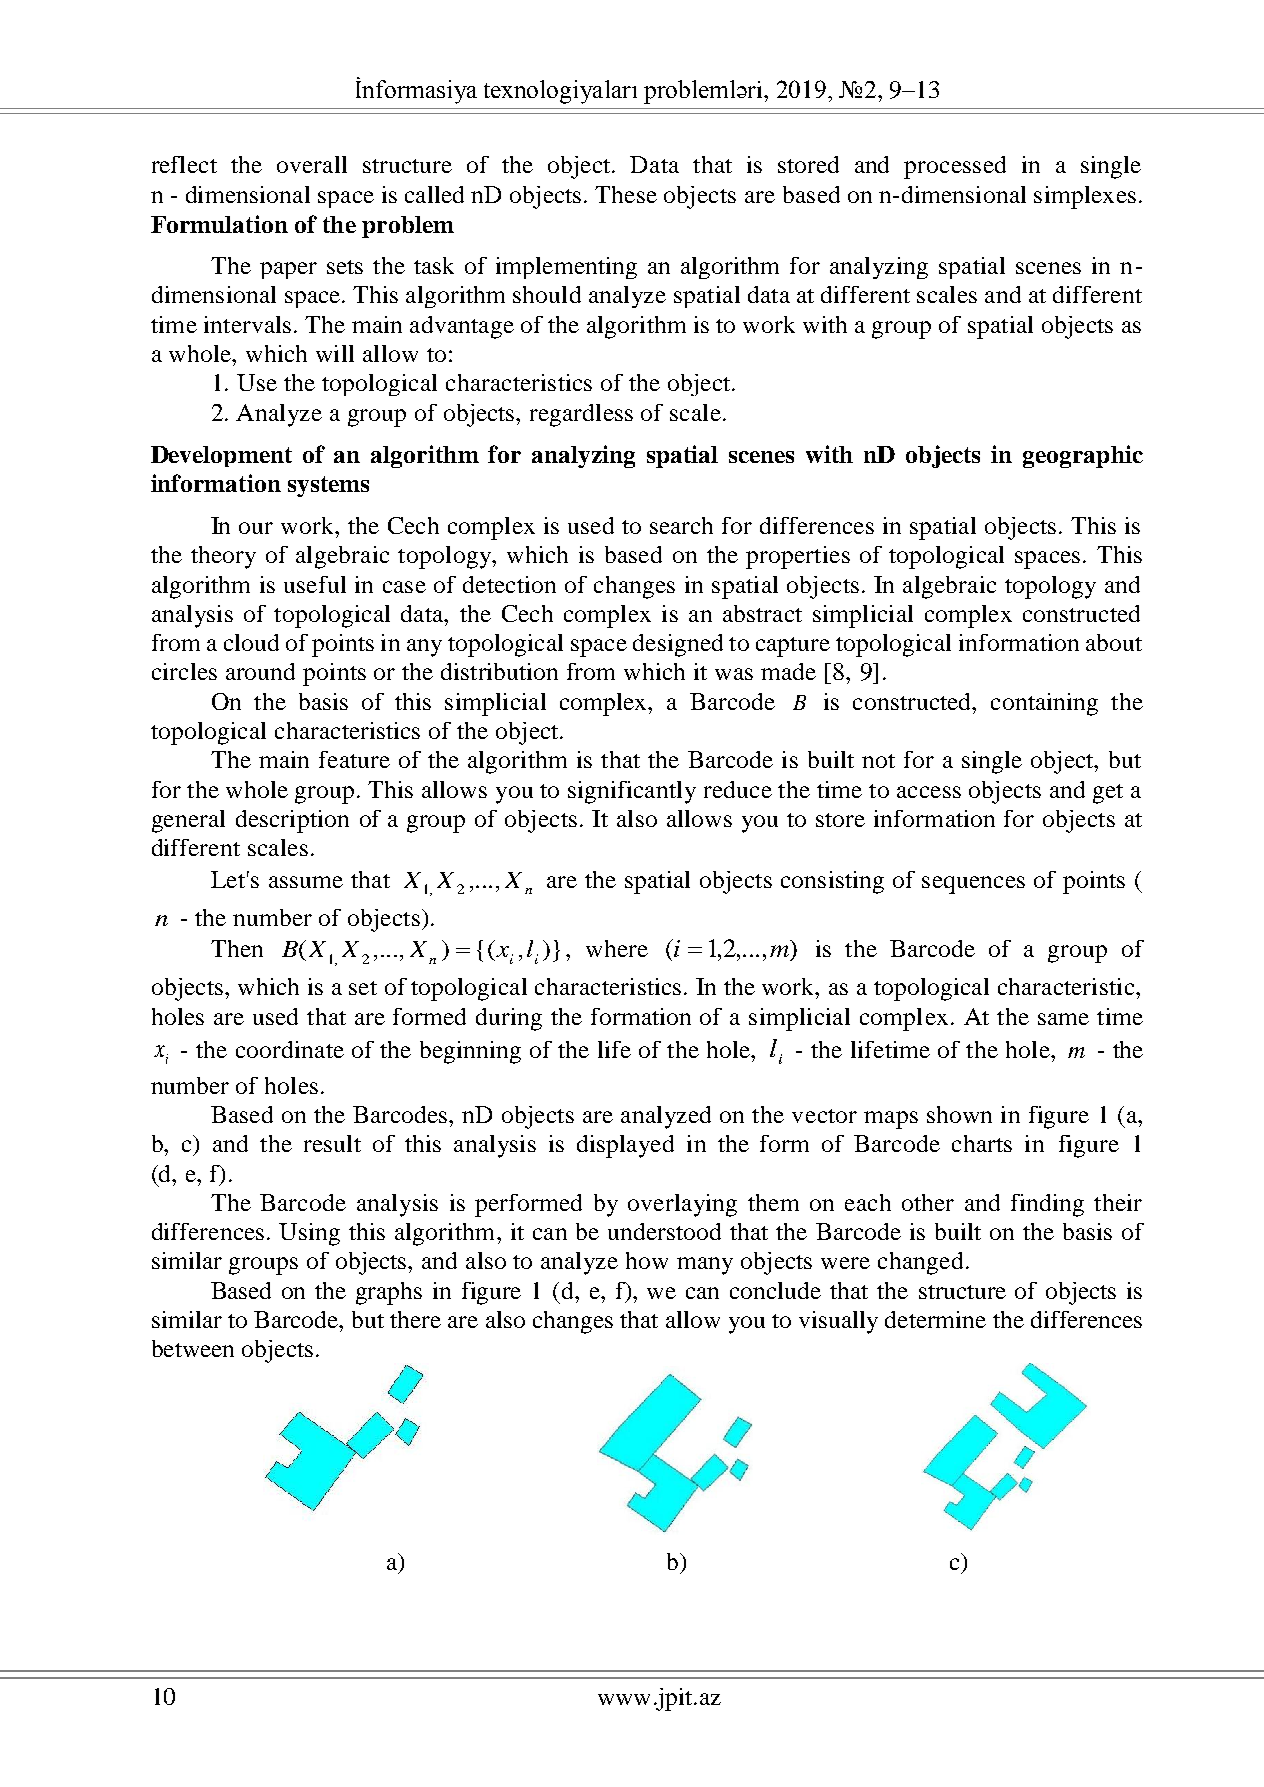 Image resolution: width=1264 pixels, height=1787 pixels. Describe the element at coordinates (955, 167) in the screenshot. I see `processed` at that location.
